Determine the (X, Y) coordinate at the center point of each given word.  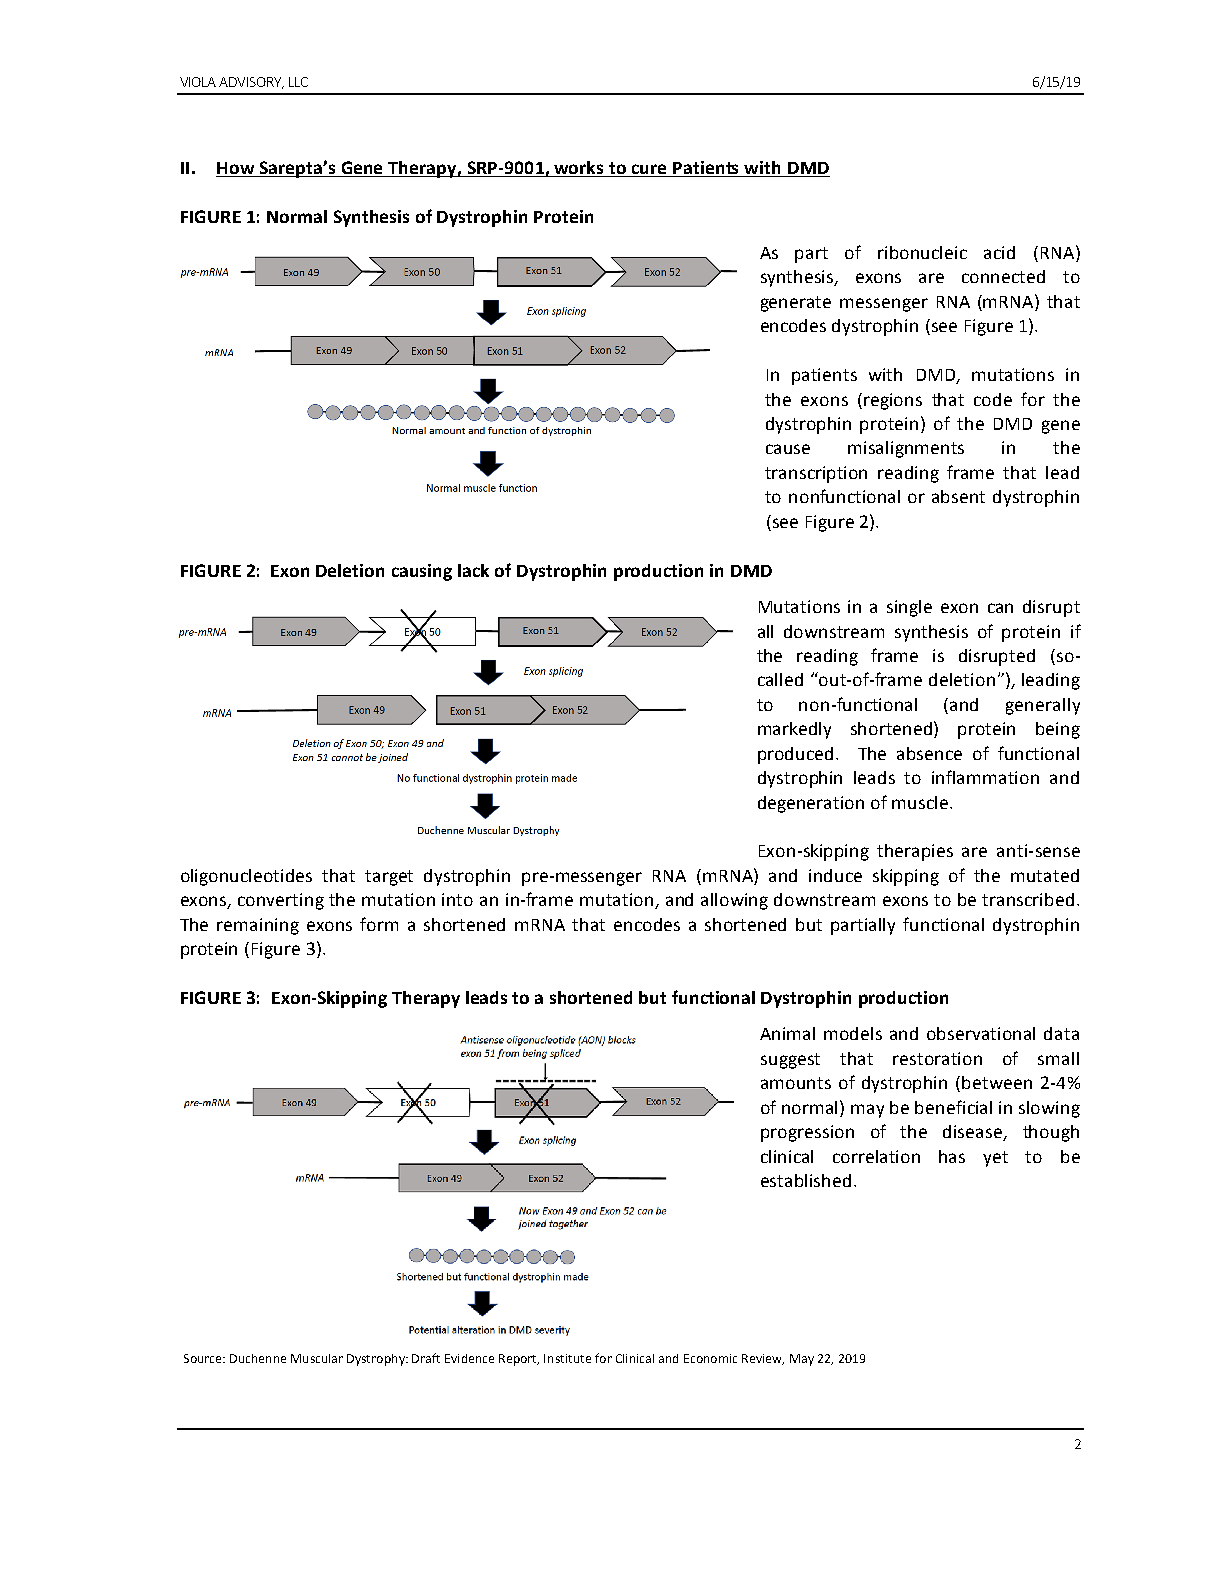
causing (422, 572)
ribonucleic (922, 252)
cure (649, 170)
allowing (734, 901)
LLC (298, 82)
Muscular (317, 1358)
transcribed (1028, 899)
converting (281, 901)
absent (958, 496)
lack (473, 570)
